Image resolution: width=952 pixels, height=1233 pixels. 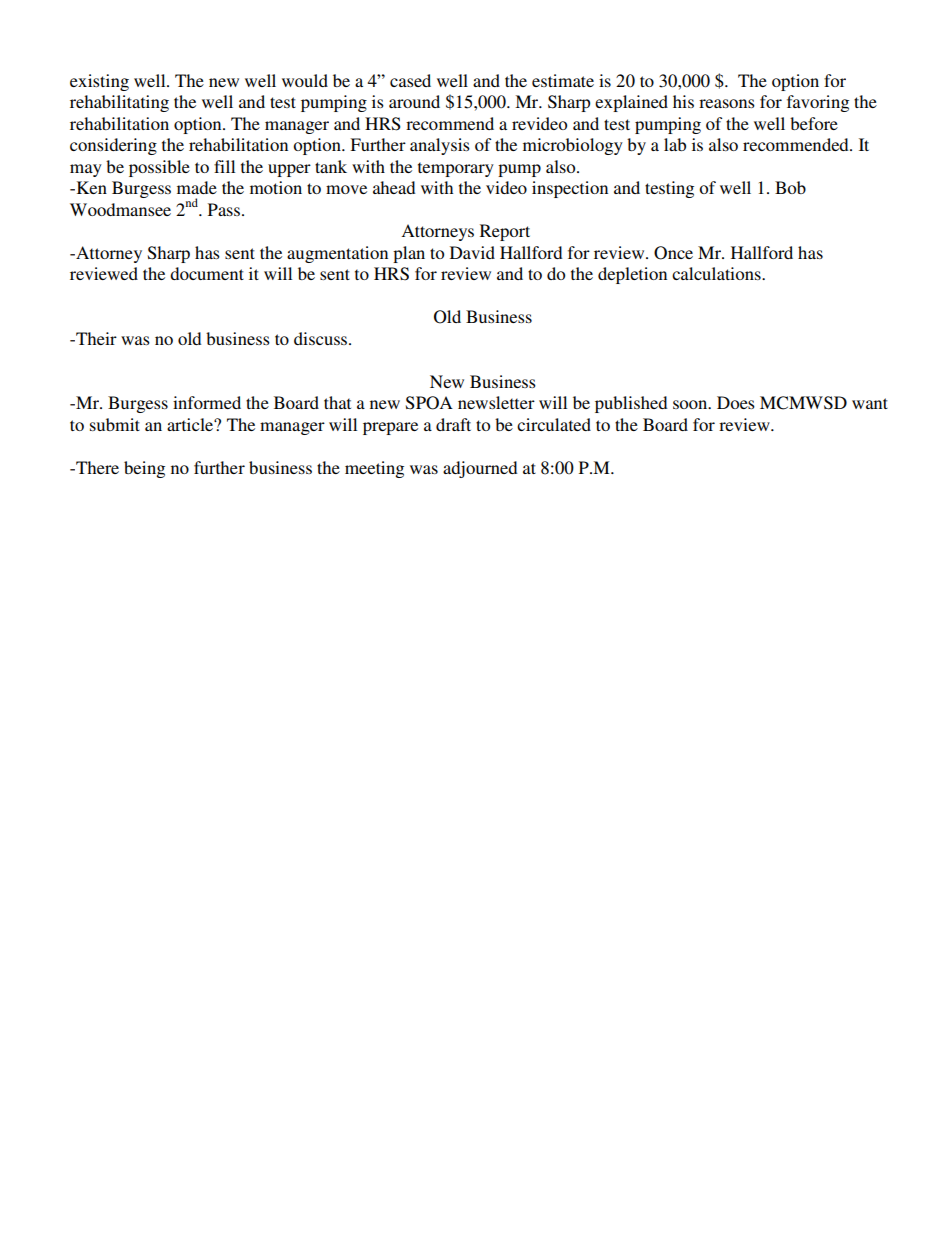 I want to click on favoring, so click(x=818, y=103).
